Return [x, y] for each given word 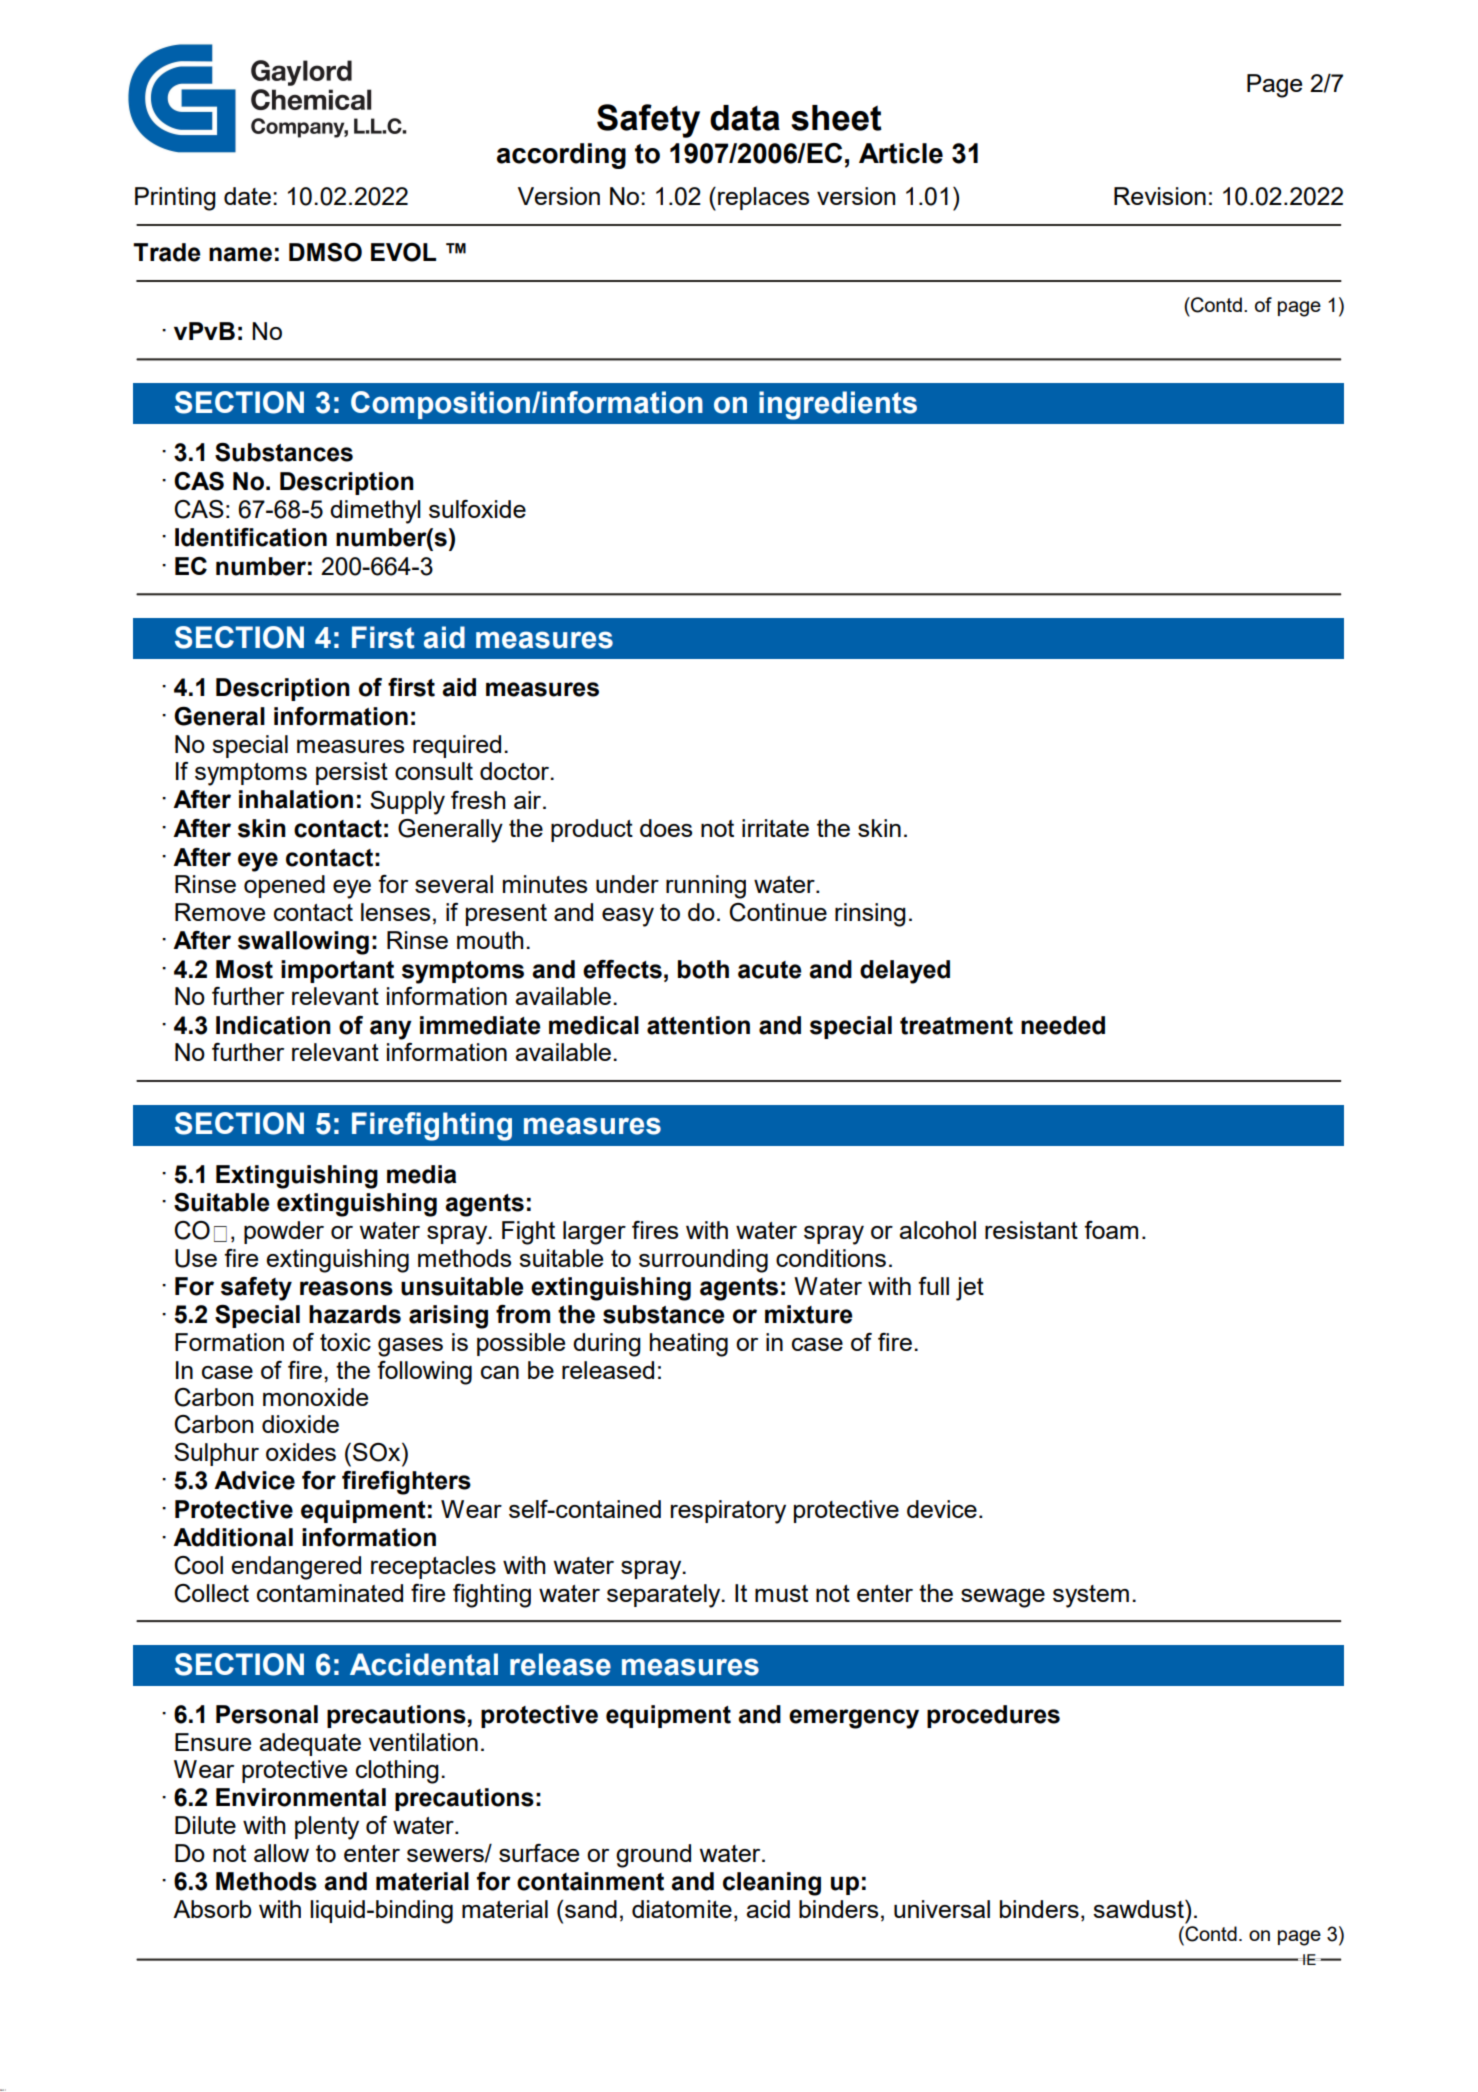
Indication [273, 1025]
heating [689, 1345]
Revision [1160, 196]
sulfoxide [477, 509]
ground [653, 1856]
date [247, 196]
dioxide [300, 1424]
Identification [251, 537]
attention [698, 1025]
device [942, 1509]
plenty [327, 1828]
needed [1063, 1025]
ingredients [838, 405]
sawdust [1139, 1909]
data [745, 118]
